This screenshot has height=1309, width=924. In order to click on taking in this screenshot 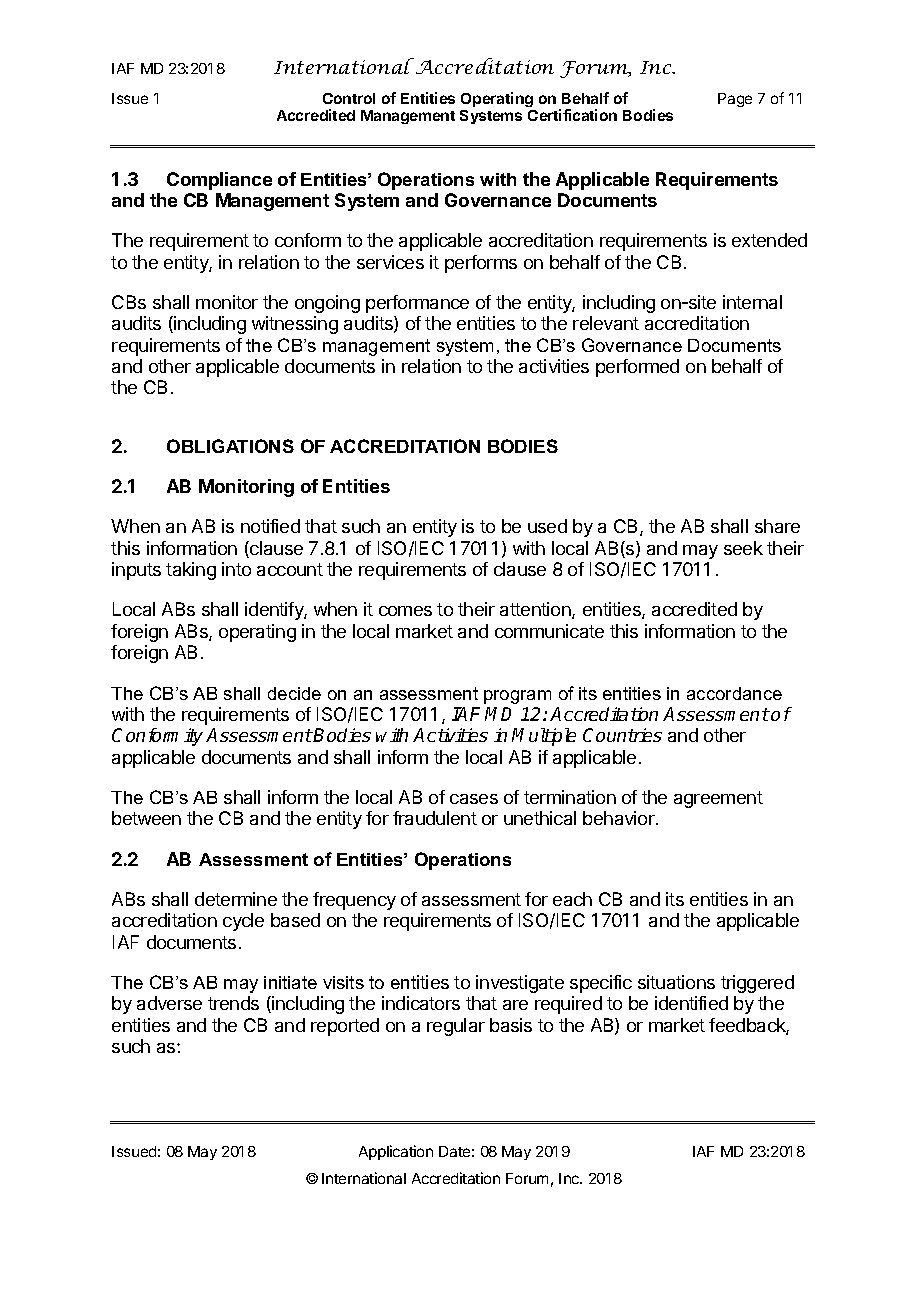, I will do `click(191, 571)`.
